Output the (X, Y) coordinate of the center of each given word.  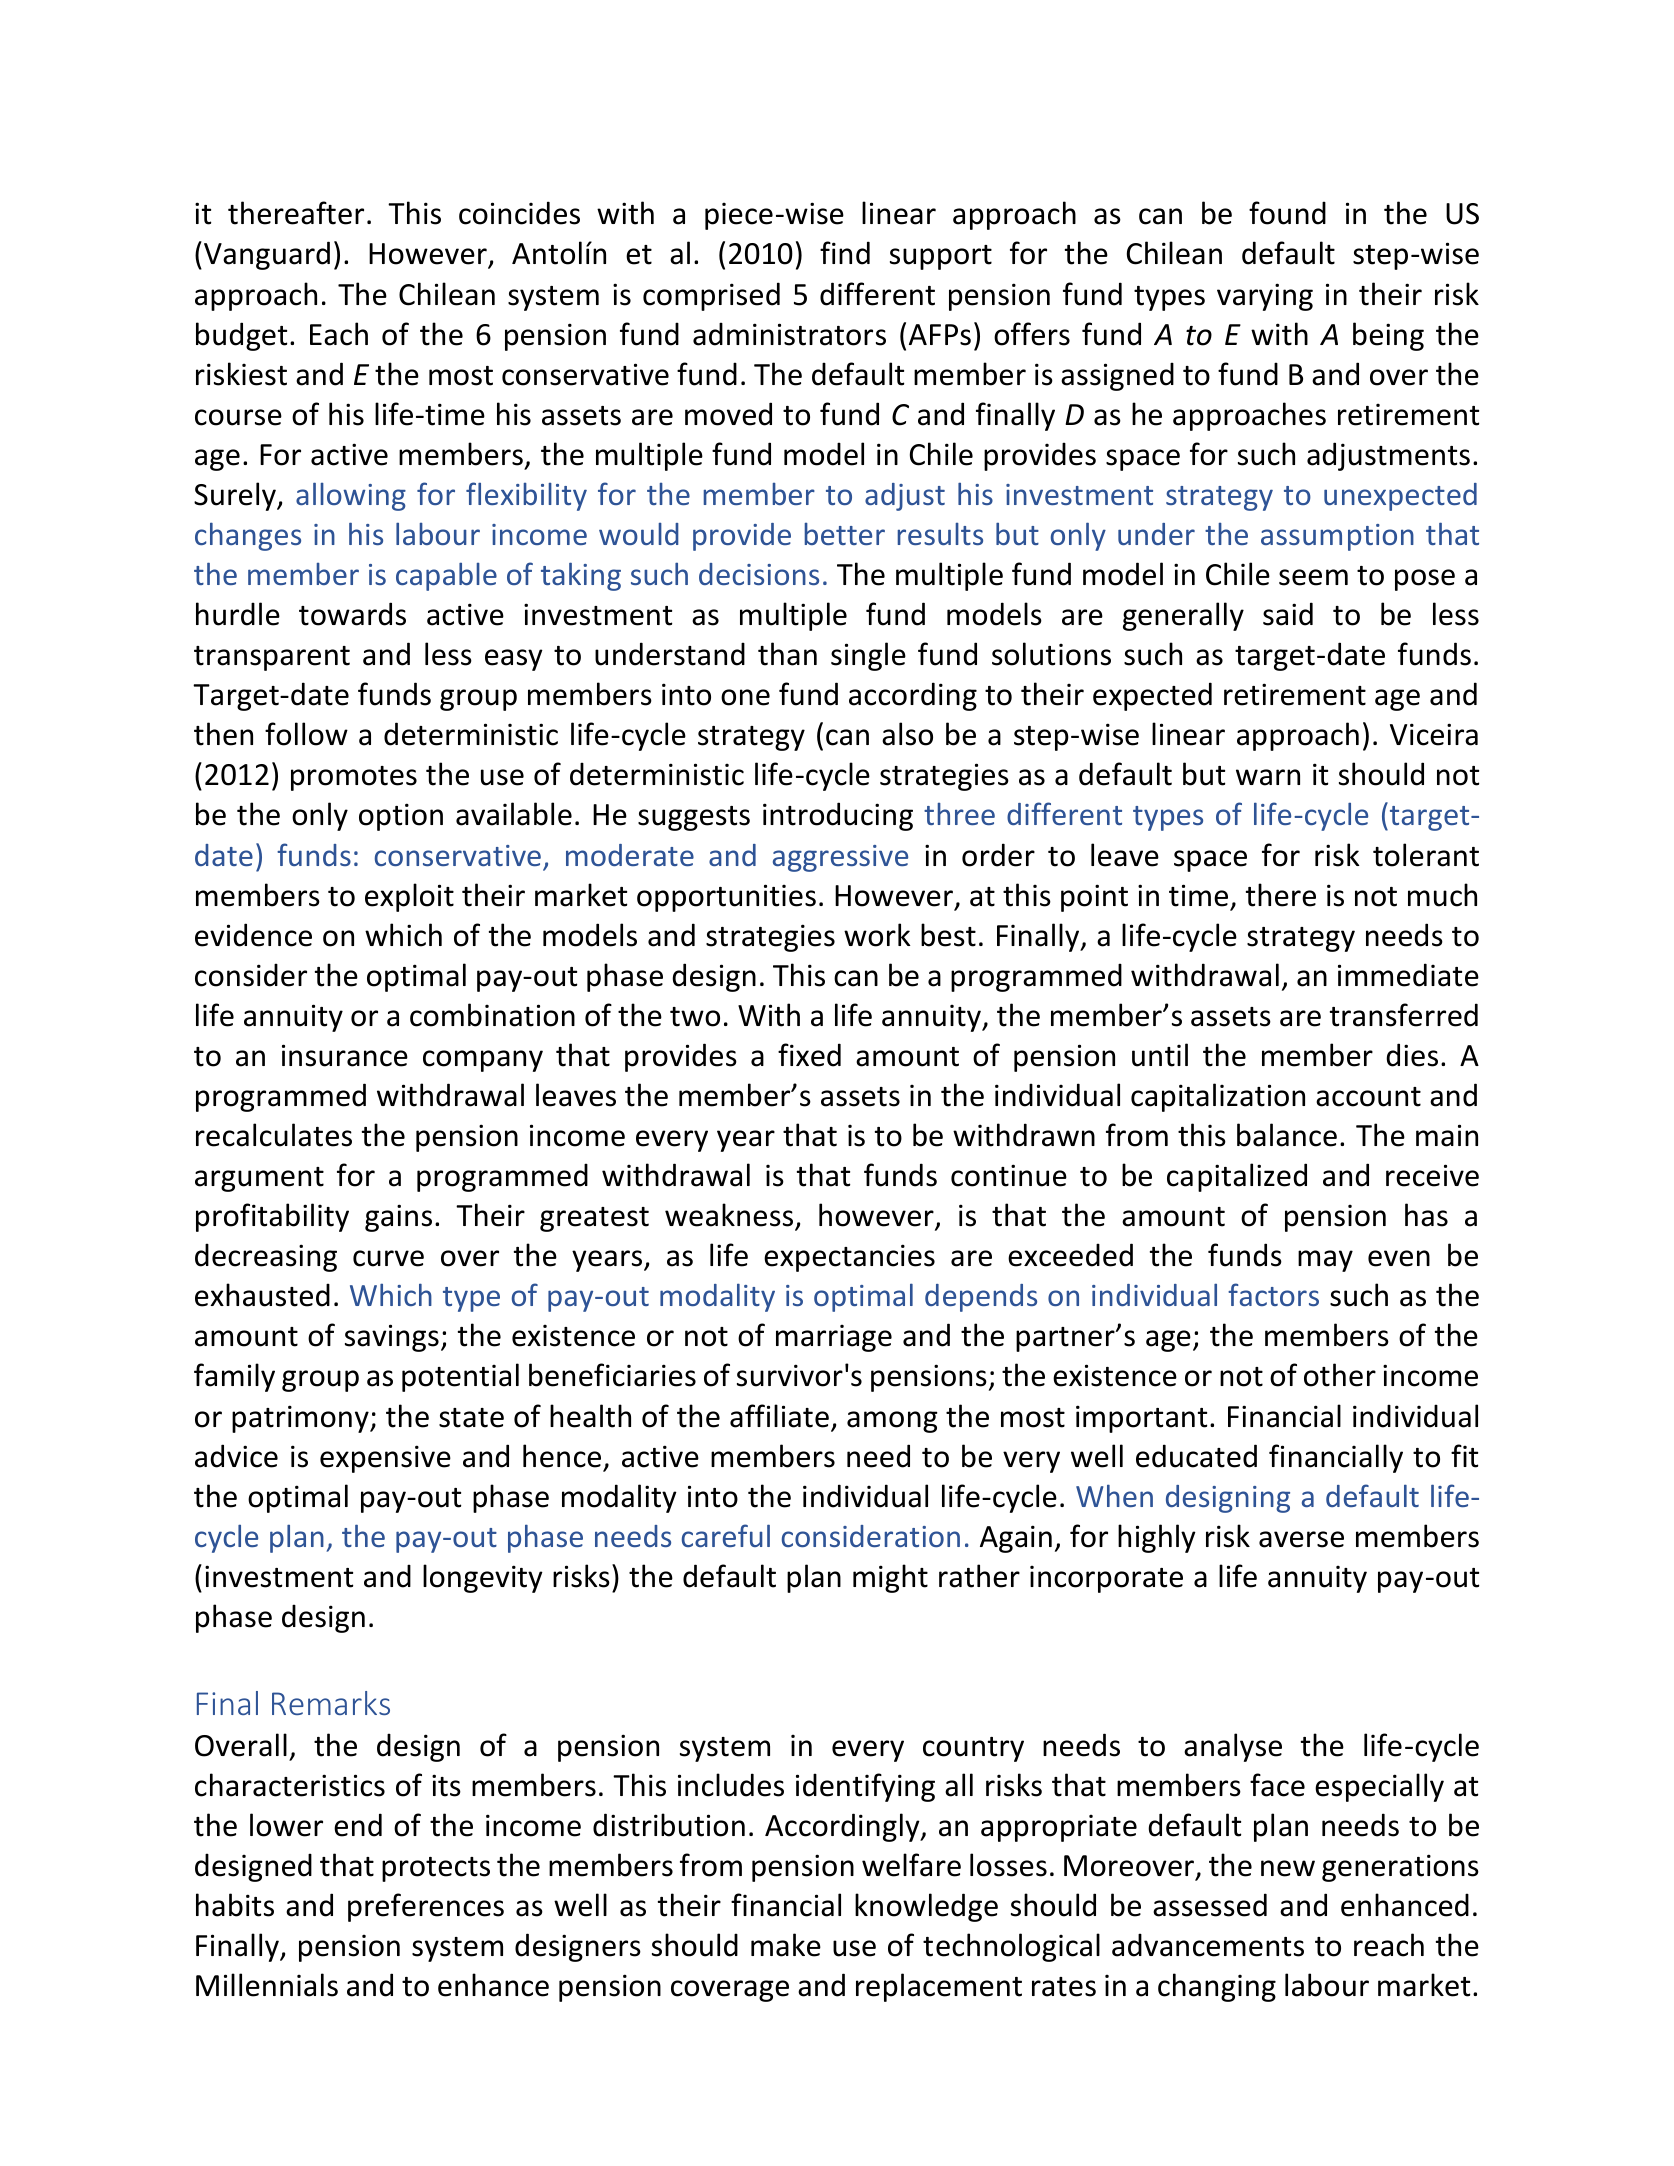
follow (306, 734)
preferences (426, 1907)
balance (1287, 1135)
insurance (345, 1055)
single (868, 656)
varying (1265, 297)
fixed (809, 1055)
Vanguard (267, 255)
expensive (385, 1459)
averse (1301, 1539)
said (1288, 614)
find (845, 253)
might (890, 1578)
